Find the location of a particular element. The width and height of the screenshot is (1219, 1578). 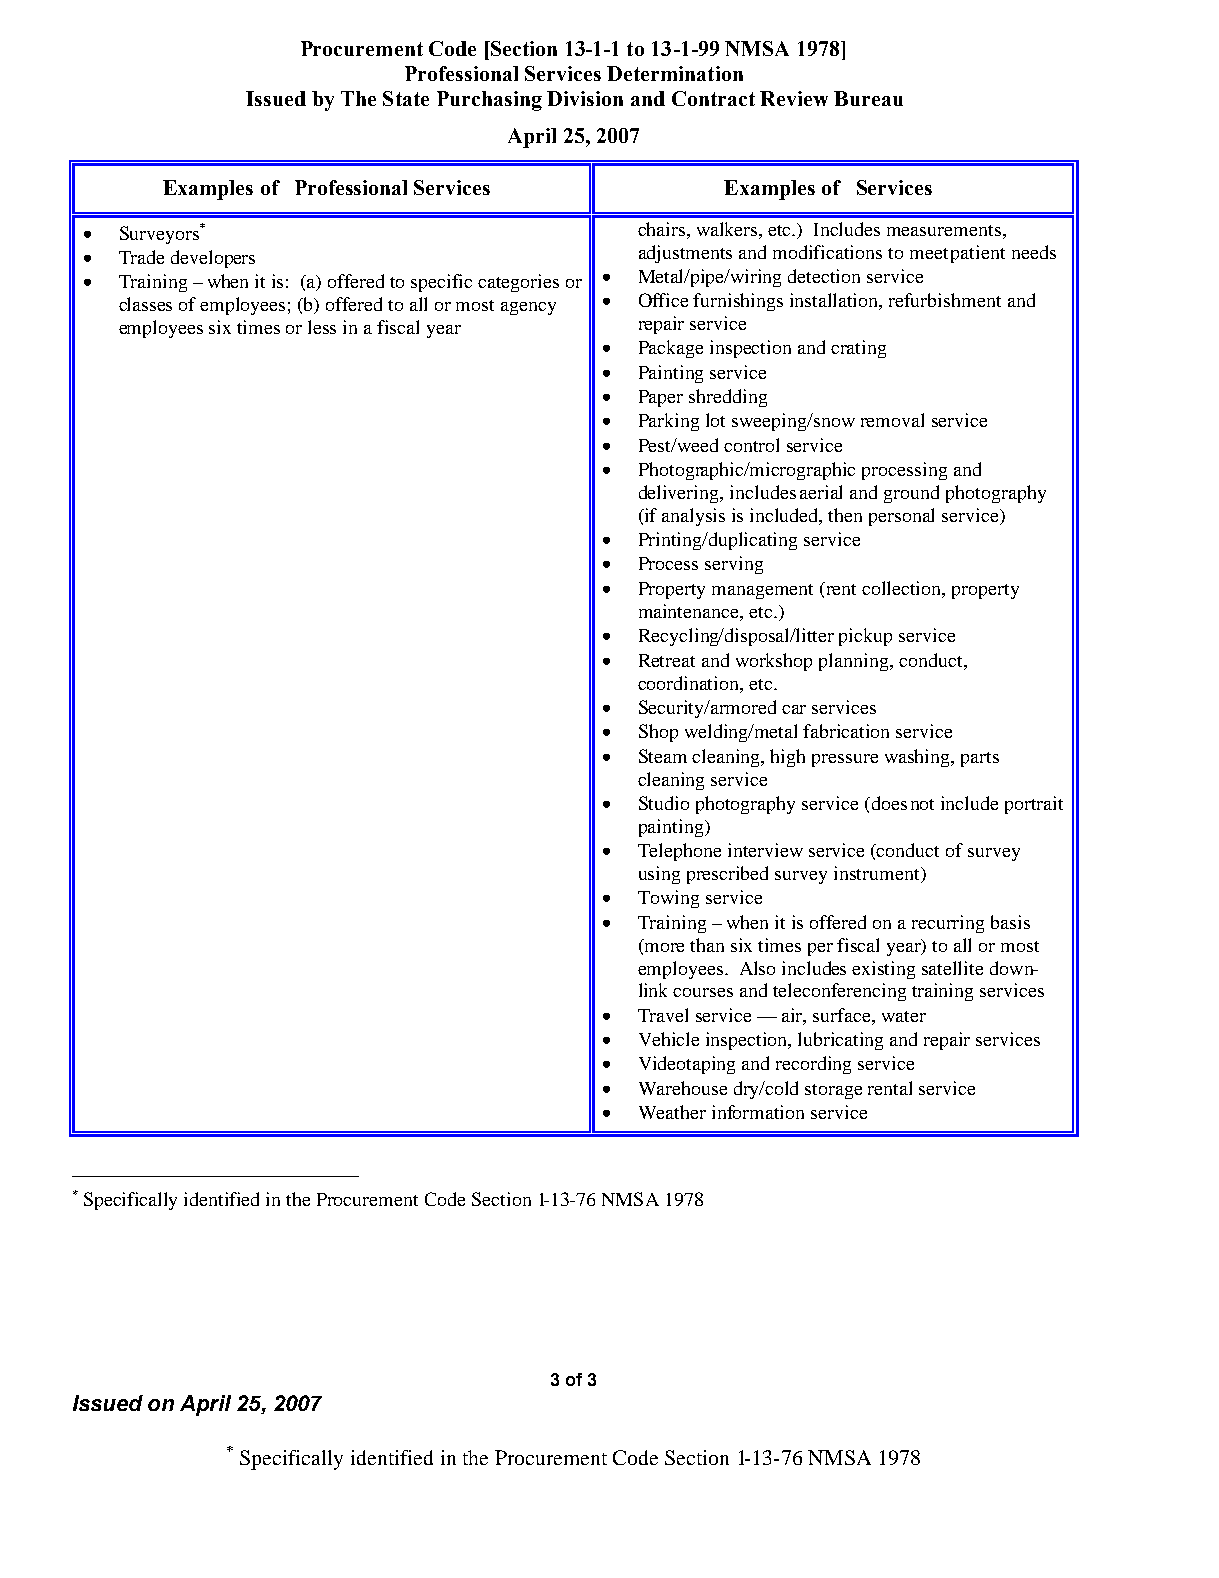

Steam is located at coordinates (663, 756).
